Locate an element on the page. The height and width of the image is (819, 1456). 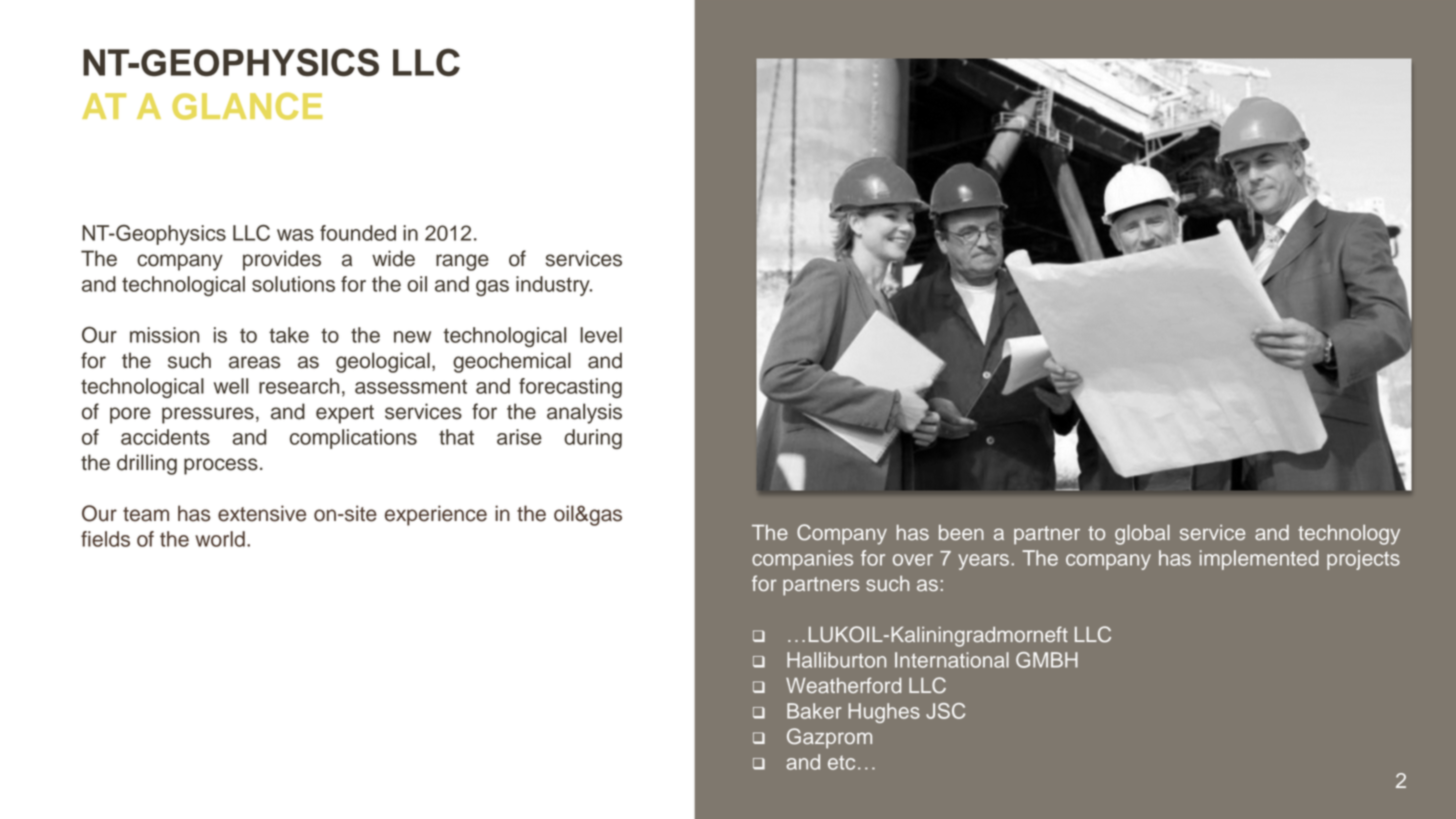
etc is located at coordinates (841, 763).
